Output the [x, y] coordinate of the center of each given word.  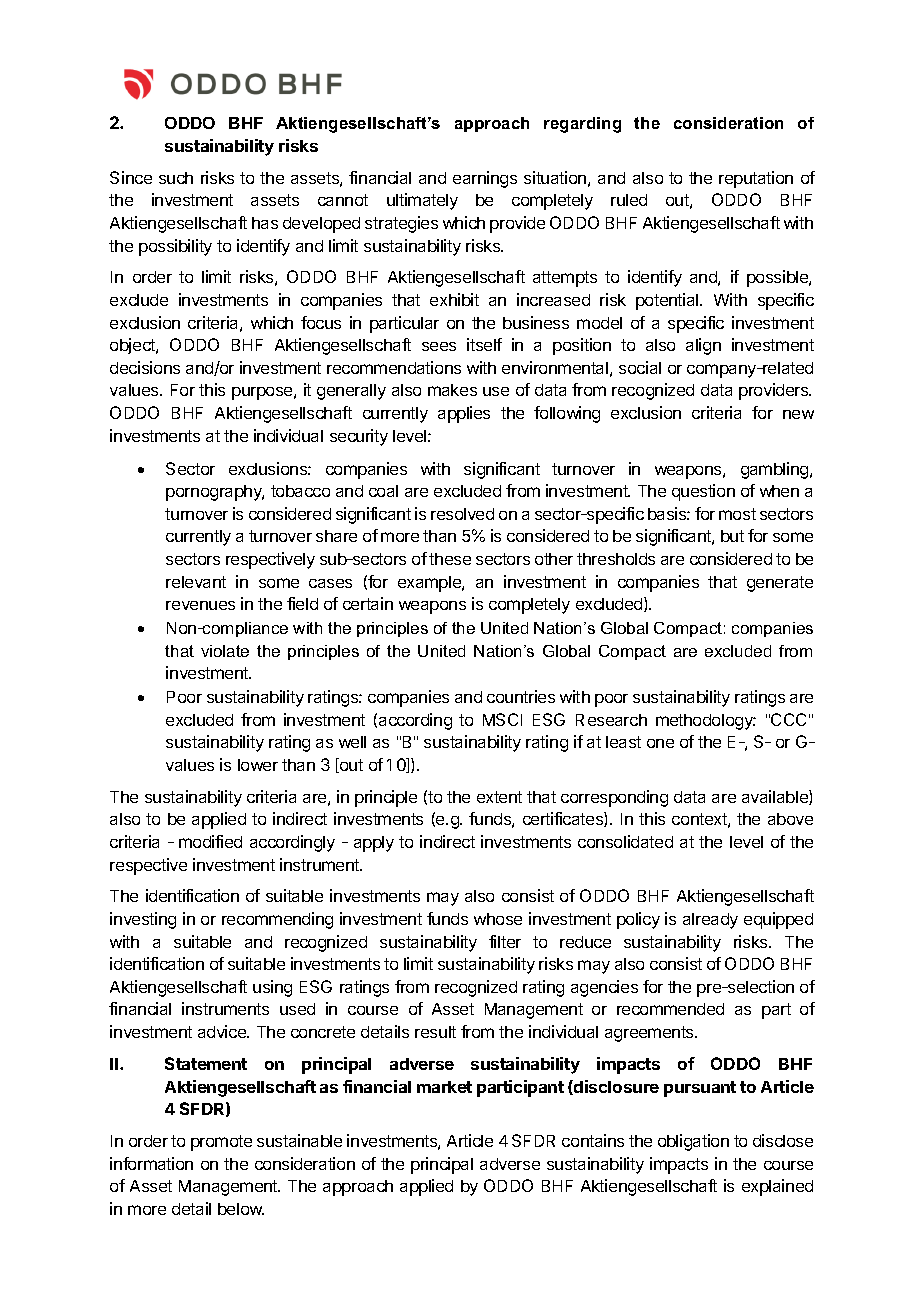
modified [210, 841]
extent [499, 797]
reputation [756, 179]
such [176, 178]
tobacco [300, 491]
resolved [462, 514]
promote [221, 1143]
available [776, 797]
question [703, 492]
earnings [485, 179]
